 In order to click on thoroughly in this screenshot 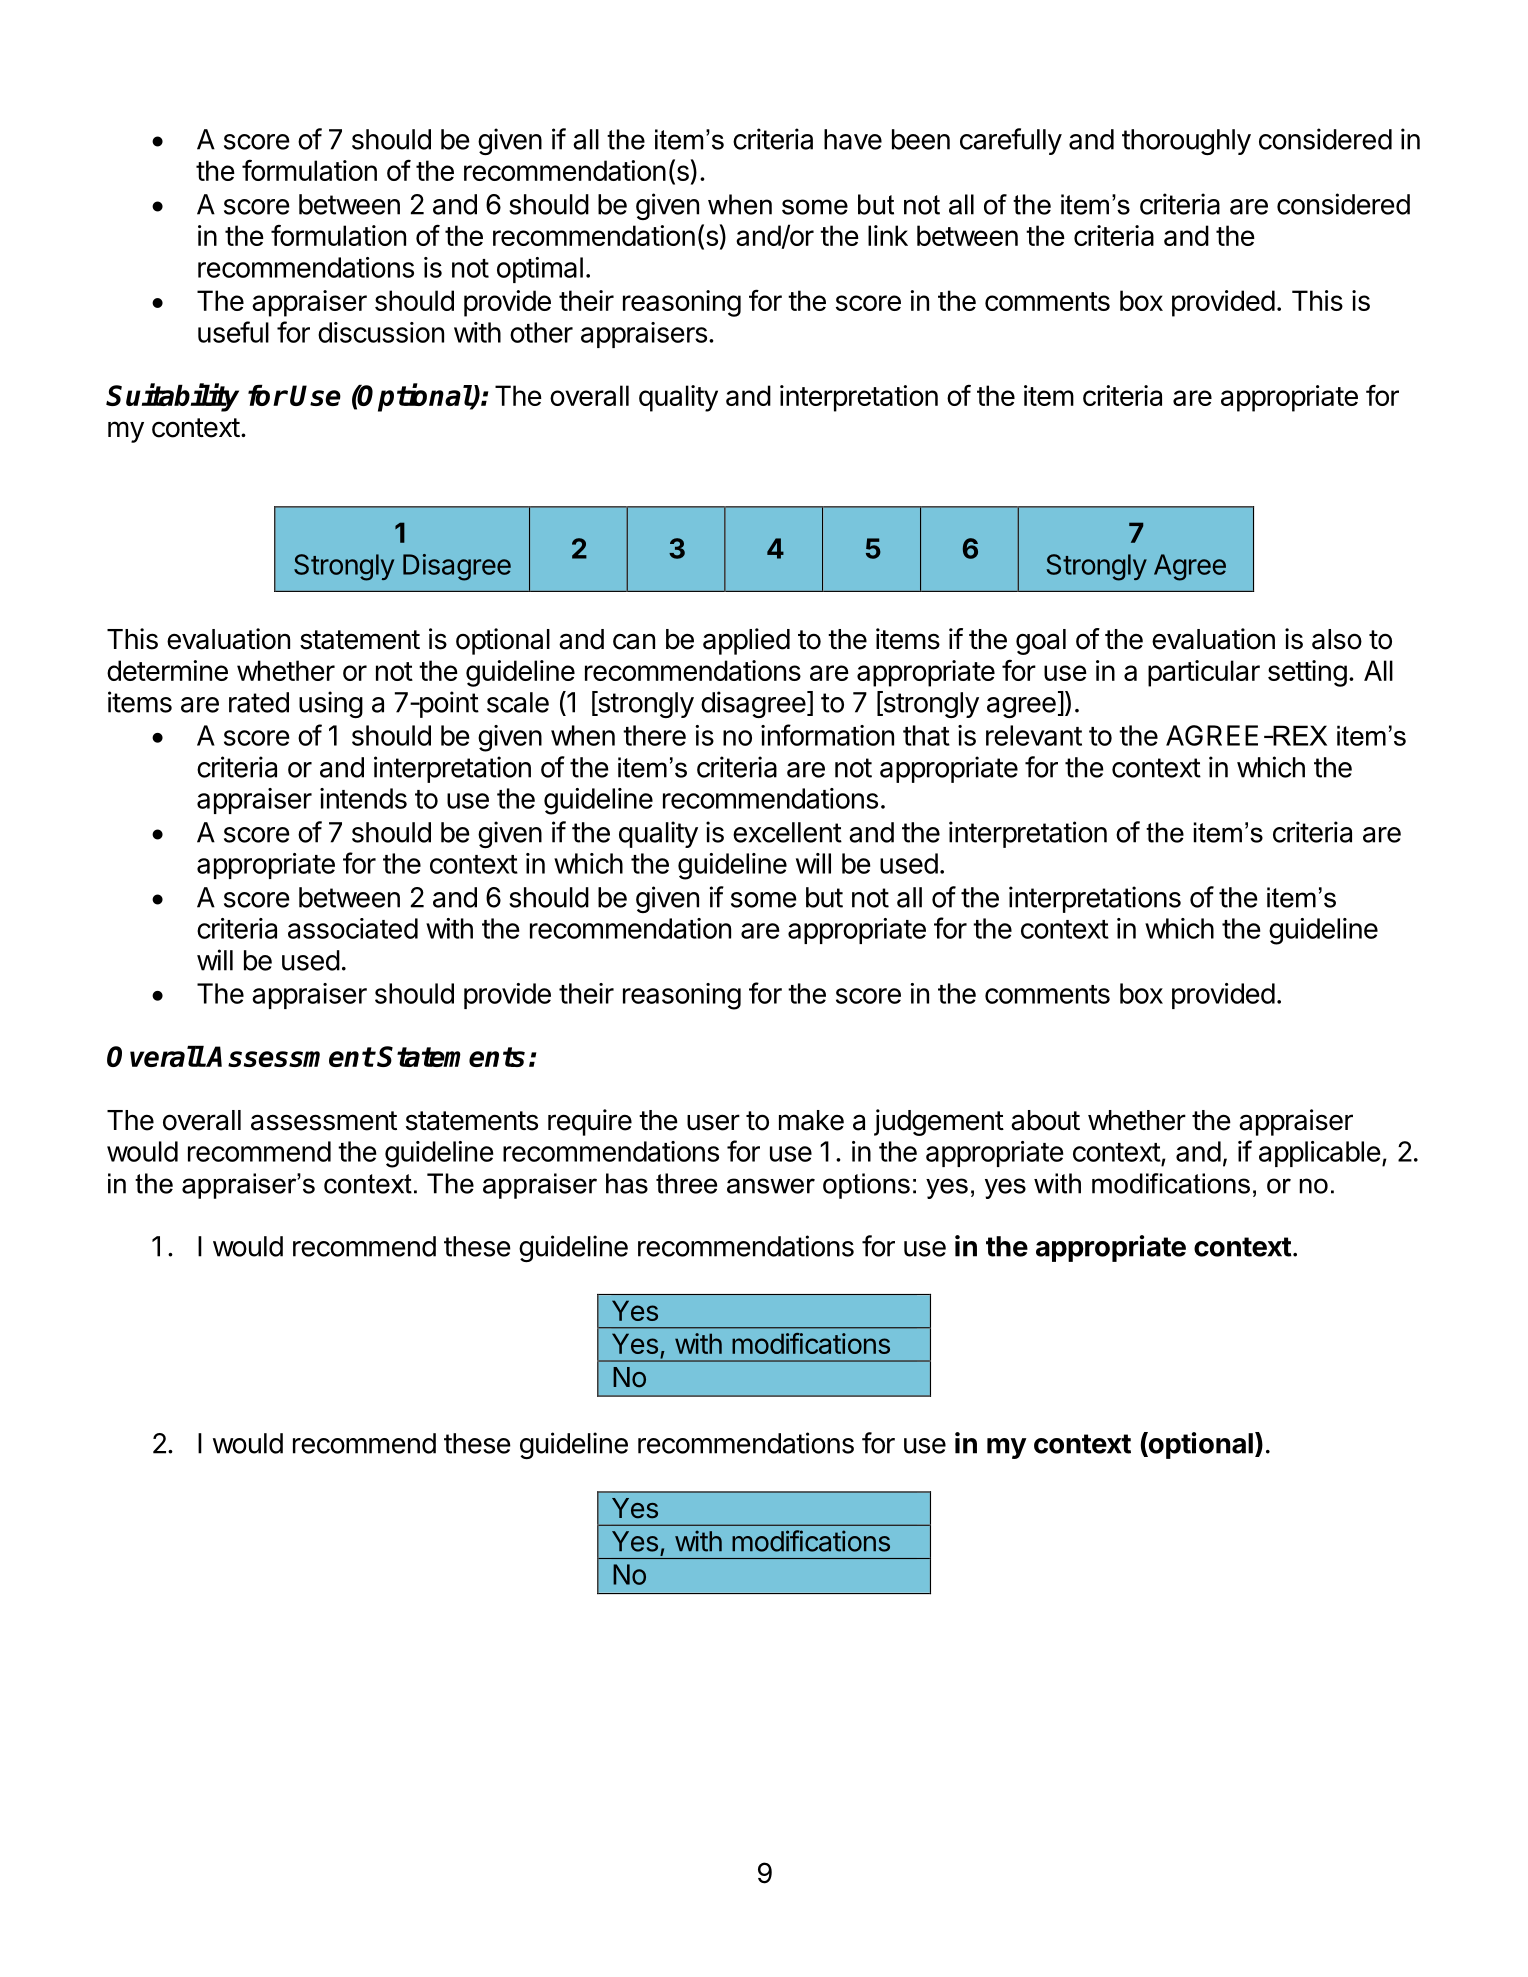, I will do `click(1186, 142)`.
